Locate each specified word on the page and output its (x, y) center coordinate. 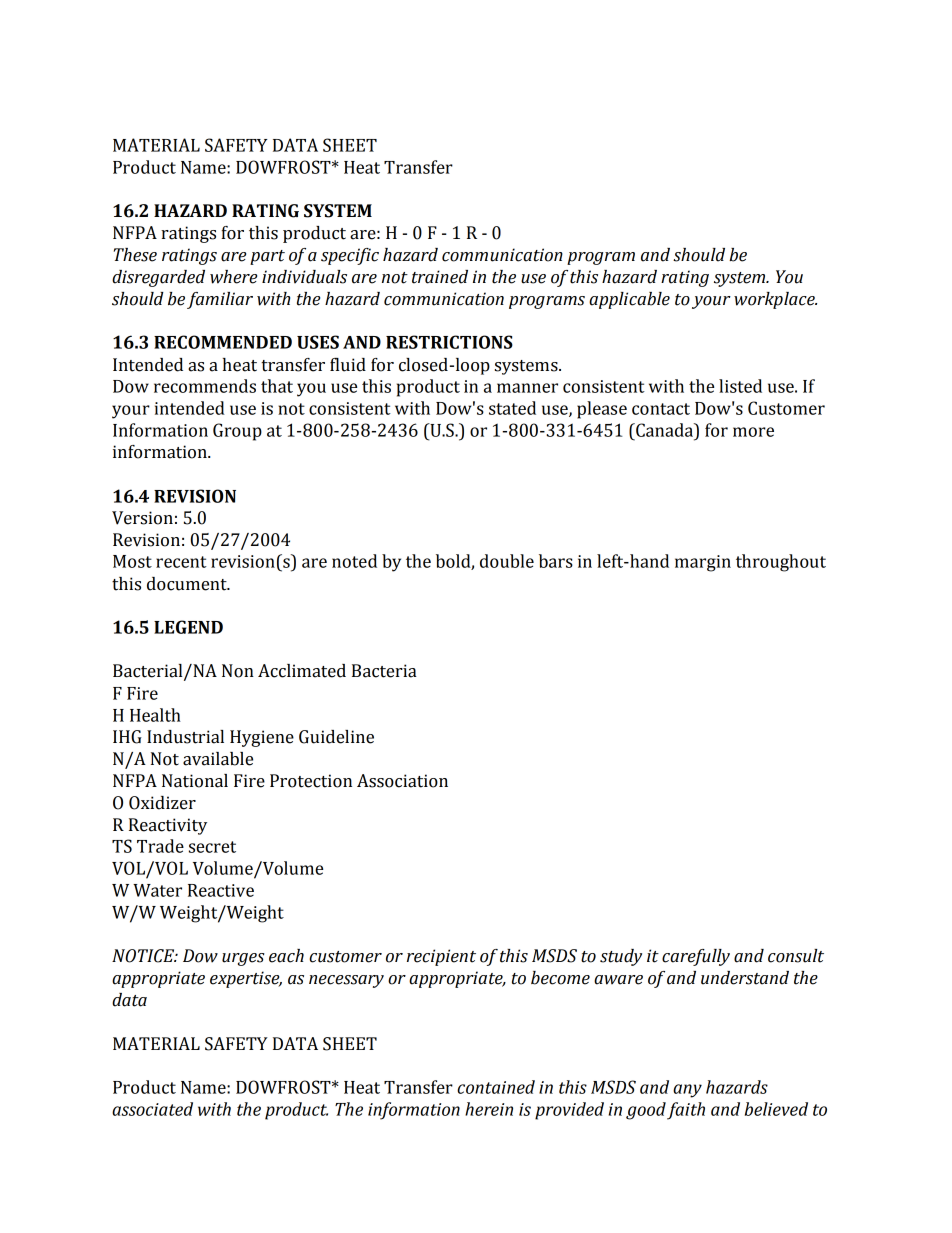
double (507, 561)
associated (152, 1109)
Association (402, 781)
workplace (775, 300)
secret (212, 847)
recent (181, 562)
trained (440, 277)
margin (703, 563)
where (233, 277)
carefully (696, 957)
